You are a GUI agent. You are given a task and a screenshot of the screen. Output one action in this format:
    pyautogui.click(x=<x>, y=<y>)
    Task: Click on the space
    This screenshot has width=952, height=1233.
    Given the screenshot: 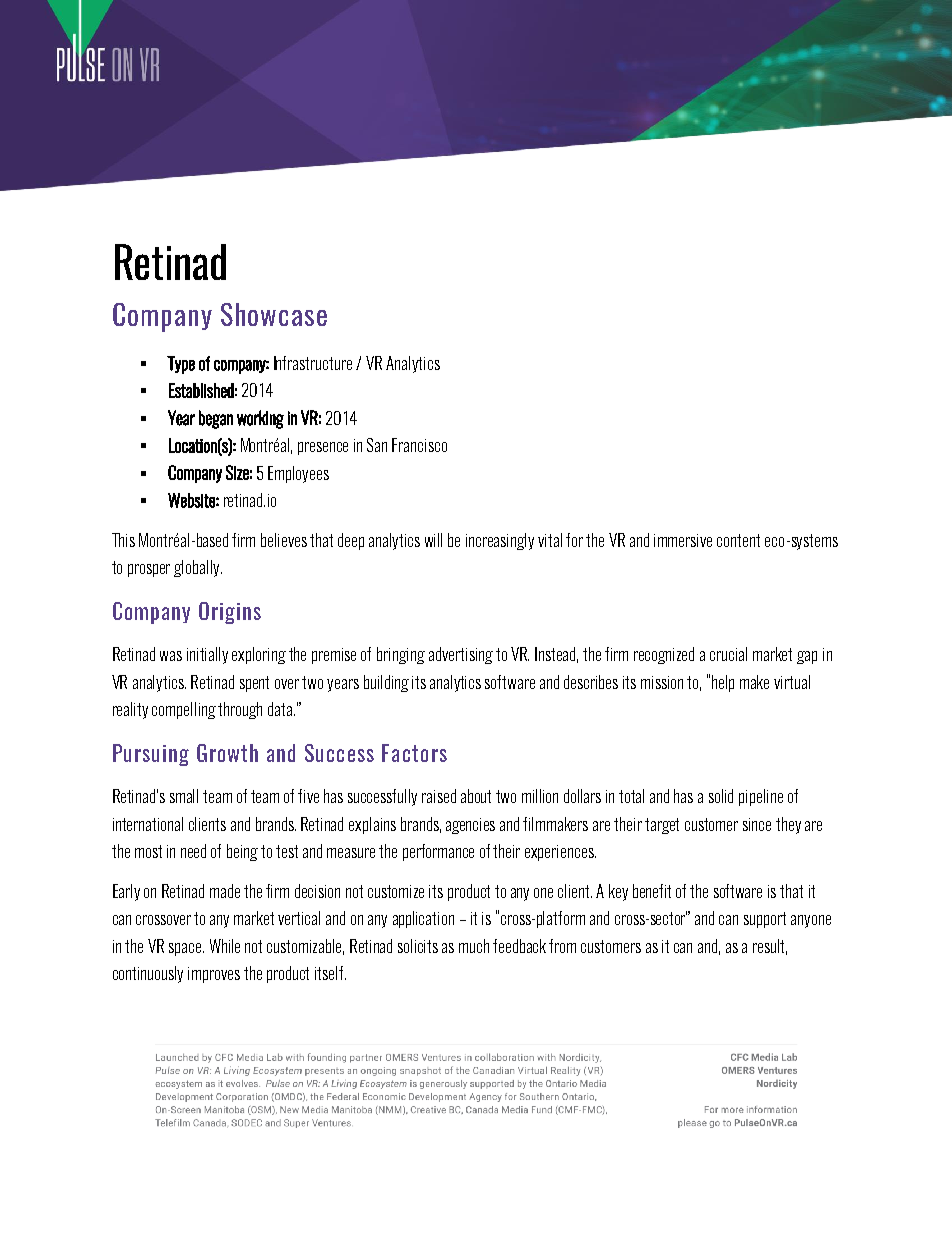 What is the action you would take?
    pyautogui.click(x=186, y=949)
